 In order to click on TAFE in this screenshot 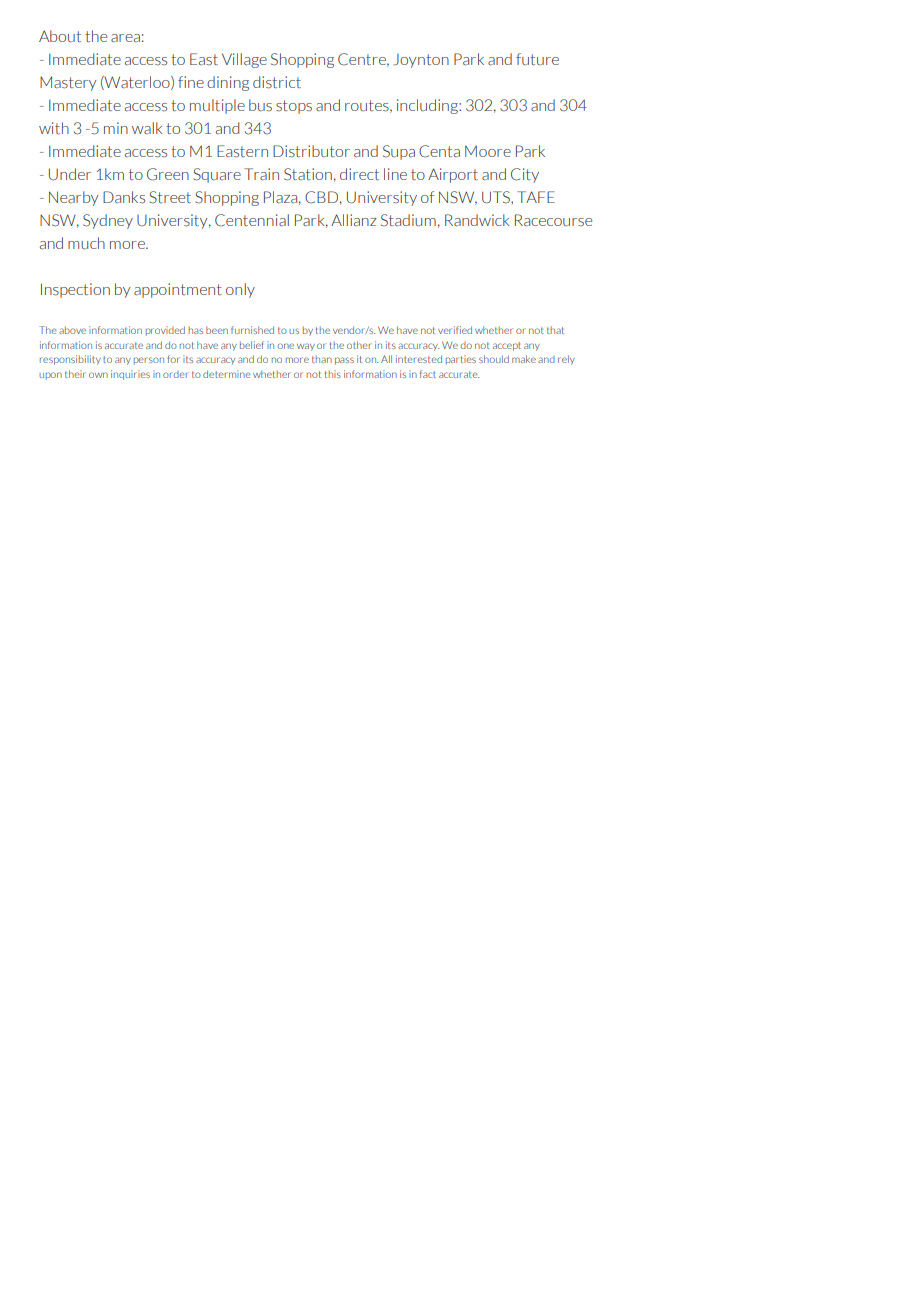, I will do `click(536, 197)`.
